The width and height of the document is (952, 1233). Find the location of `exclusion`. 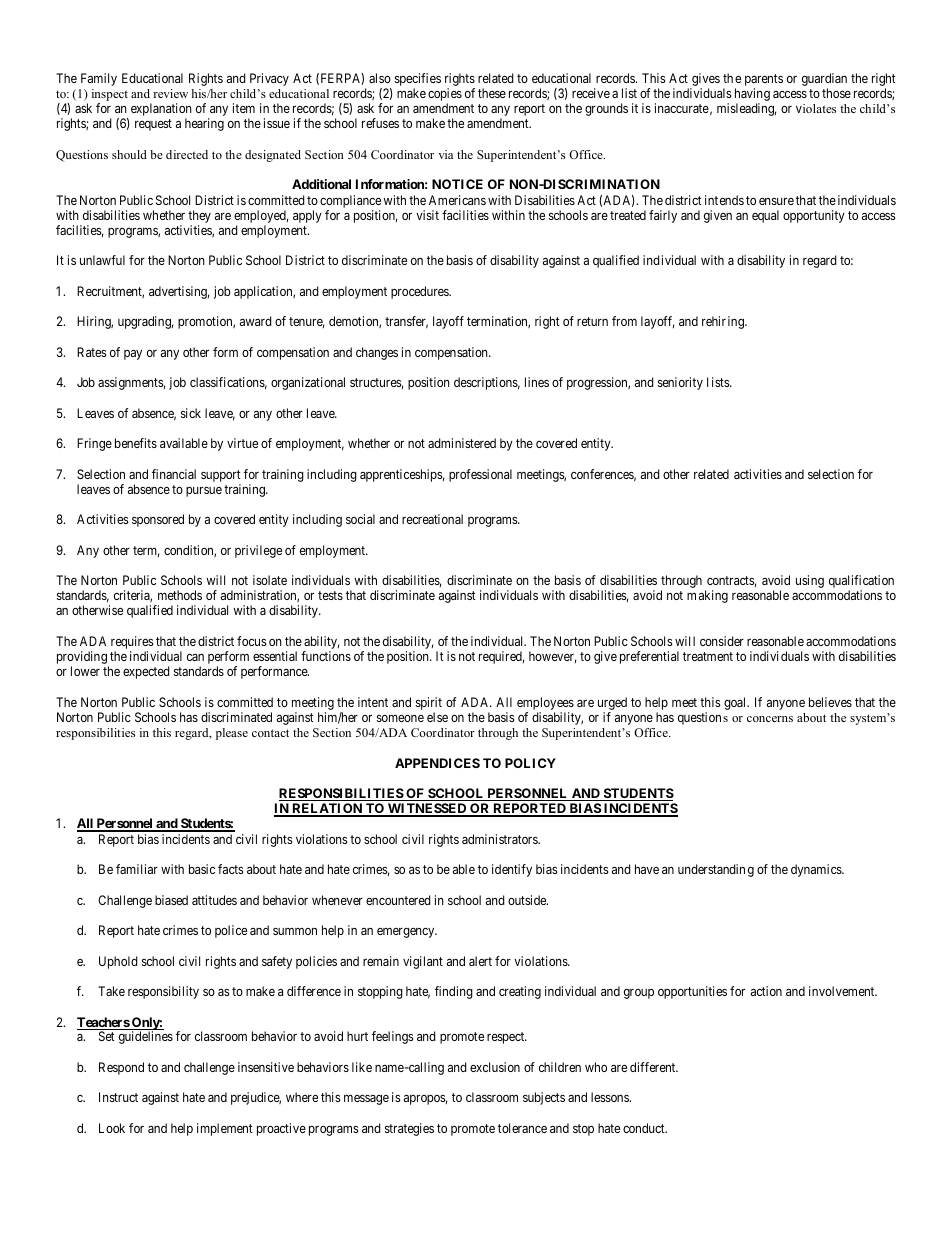

exclusion is located at coordinates (495, 1067).
